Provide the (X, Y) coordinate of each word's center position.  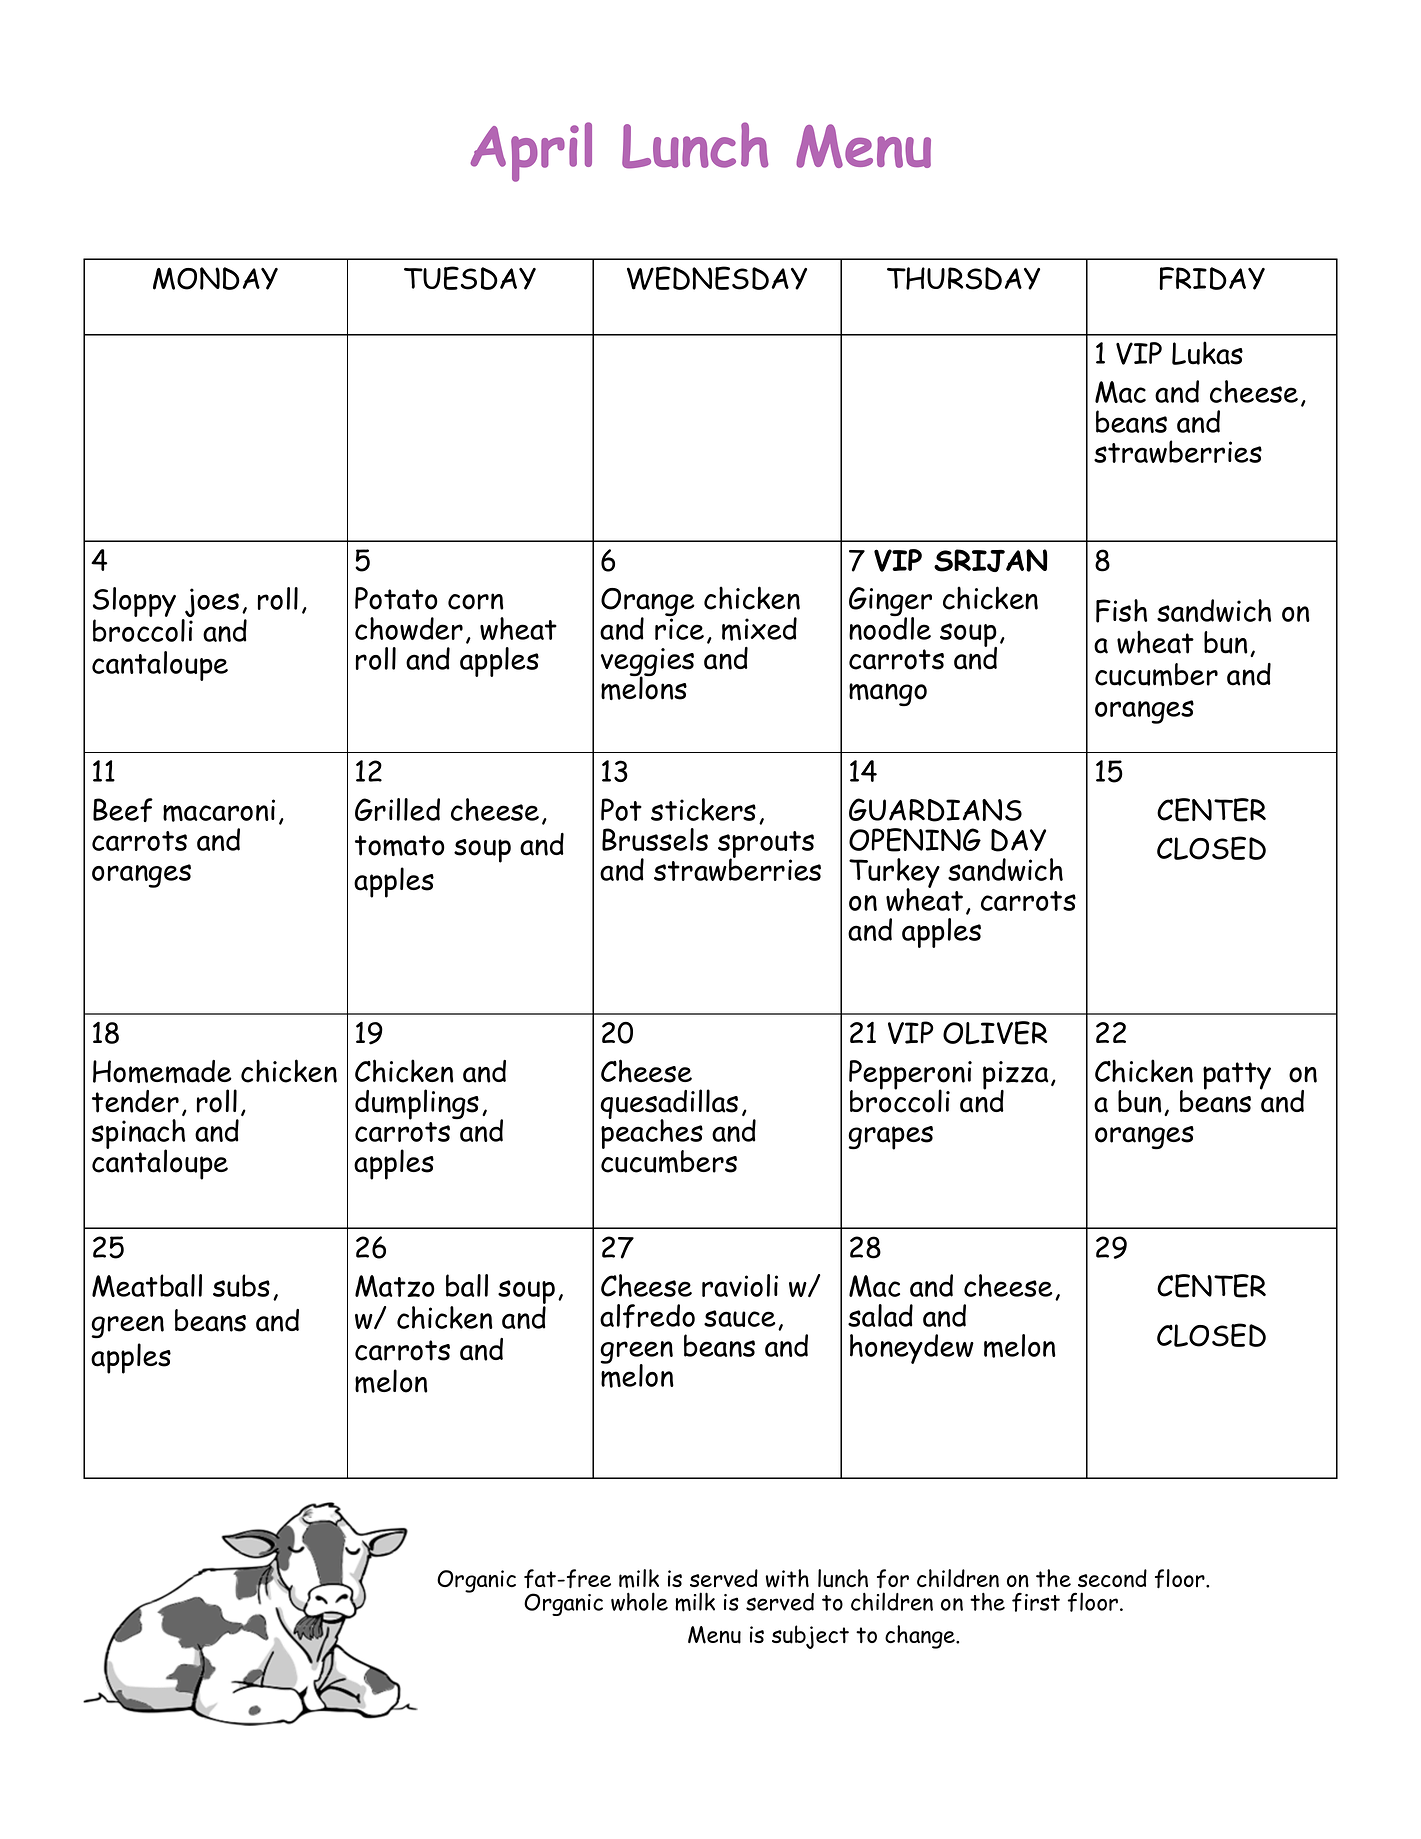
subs (241, 1285)
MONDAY (215, 278)
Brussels (655, 839)
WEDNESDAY (717, 278)
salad (880, 1315)
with (787, 1578)
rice (679, 628)
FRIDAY (1212, 278)
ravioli (740, 1285)
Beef (123, 810)
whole (639, 1601)
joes (211, 604)
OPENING (915, 840)
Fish (1121, 611)
